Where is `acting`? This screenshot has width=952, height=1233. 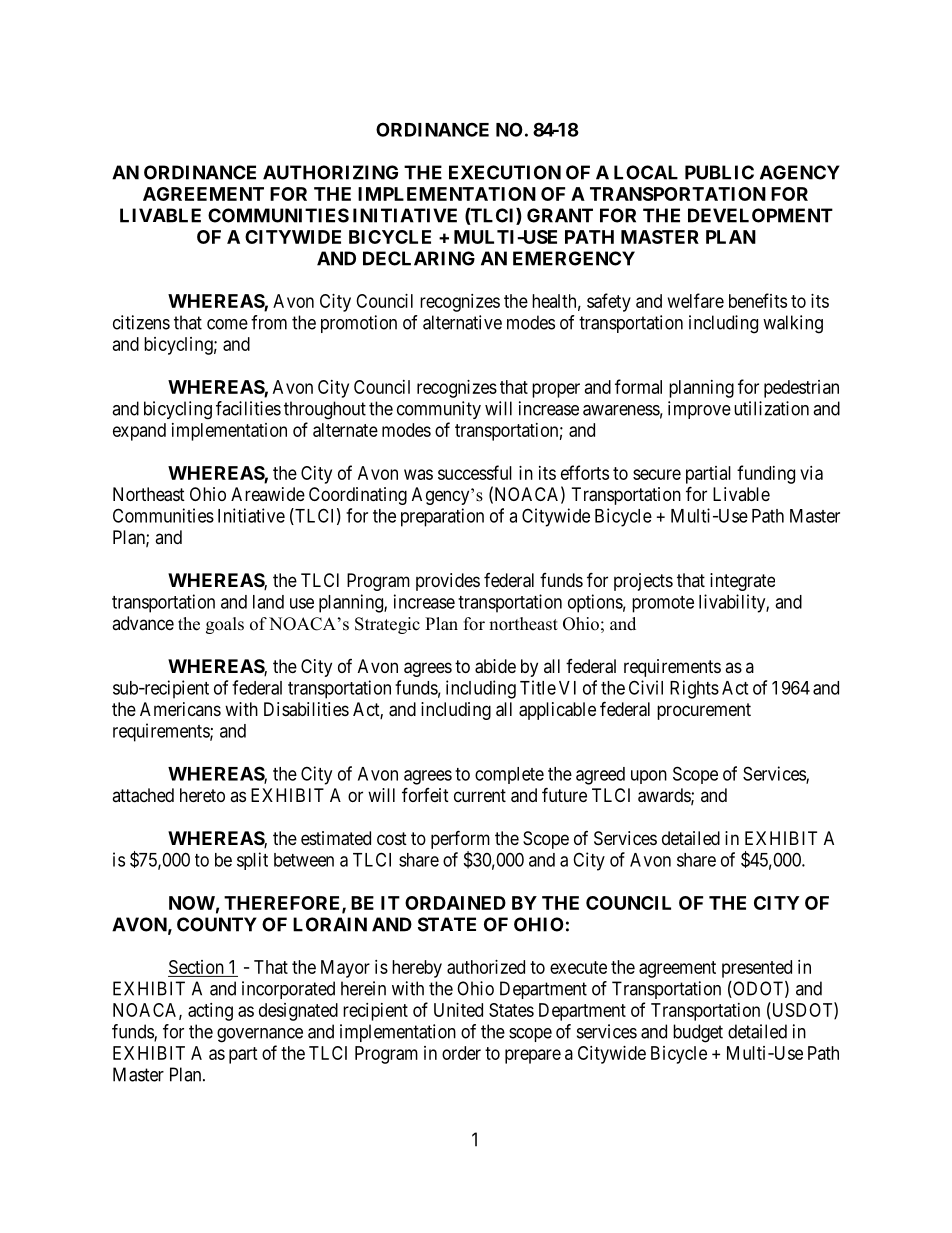 acting is located at coordinates (210, 1012).
